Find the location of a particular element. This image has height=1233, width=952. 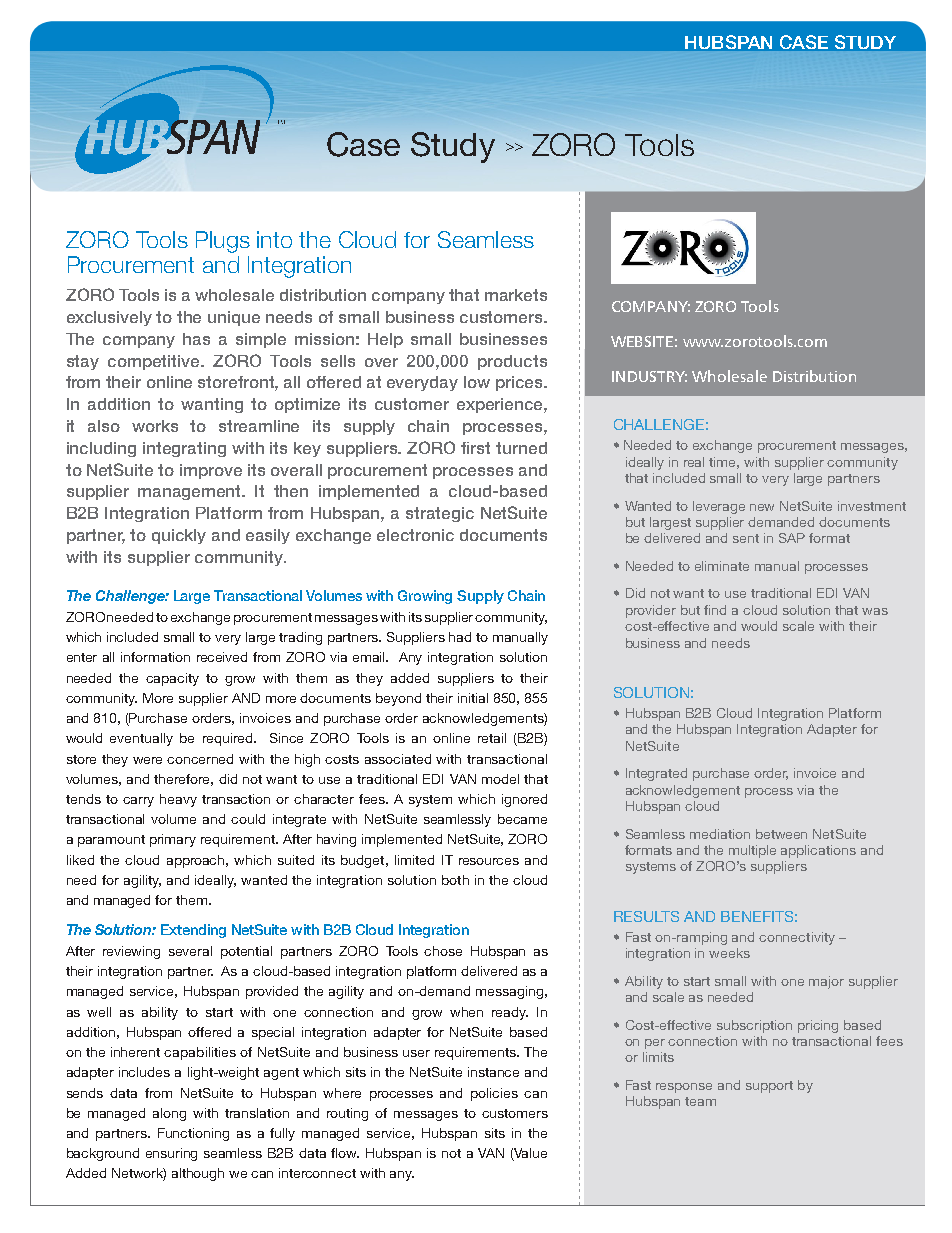

capacity is located at coordinates (172, 679).
